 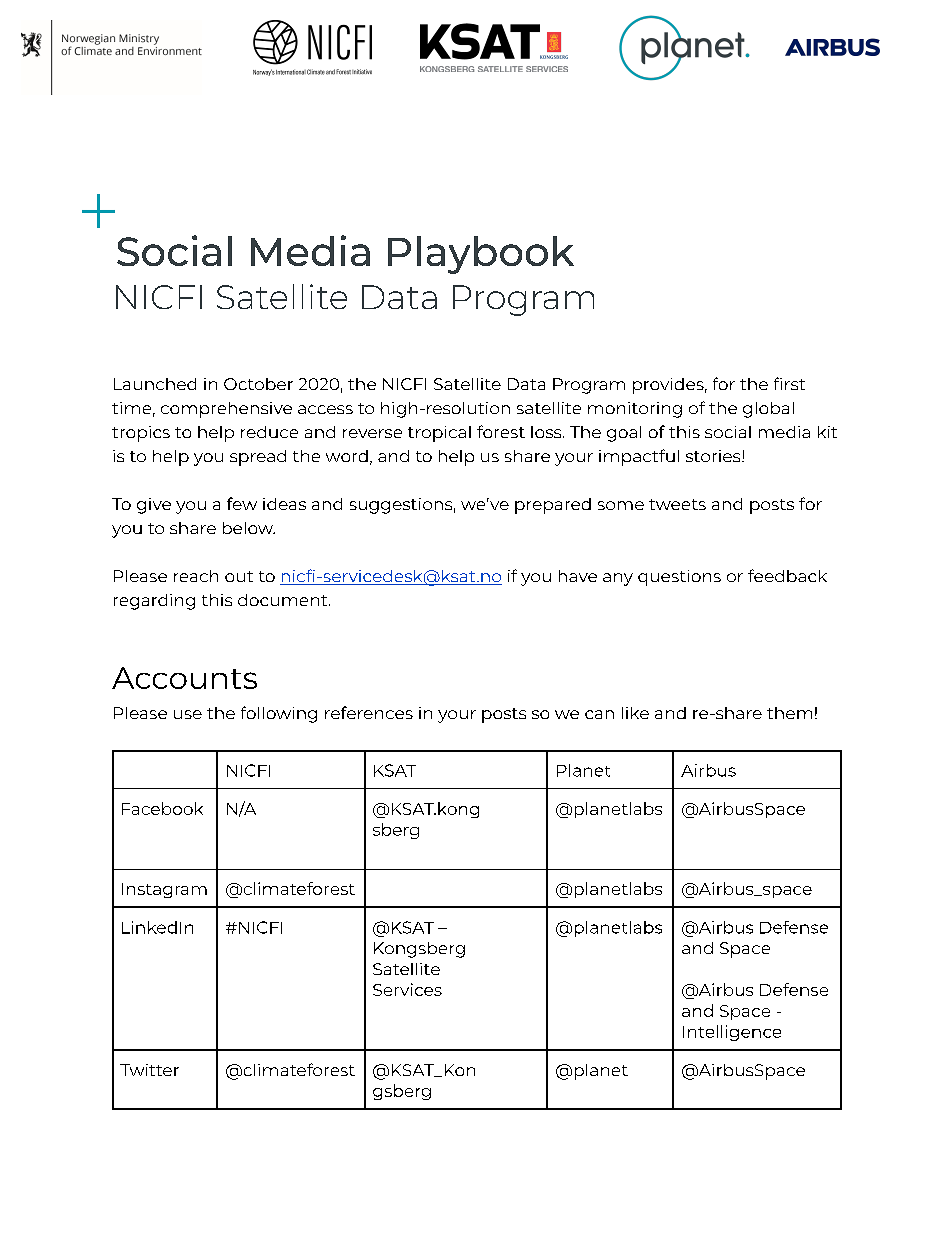 I want to click on feedback, so click(x=787, y=575).
